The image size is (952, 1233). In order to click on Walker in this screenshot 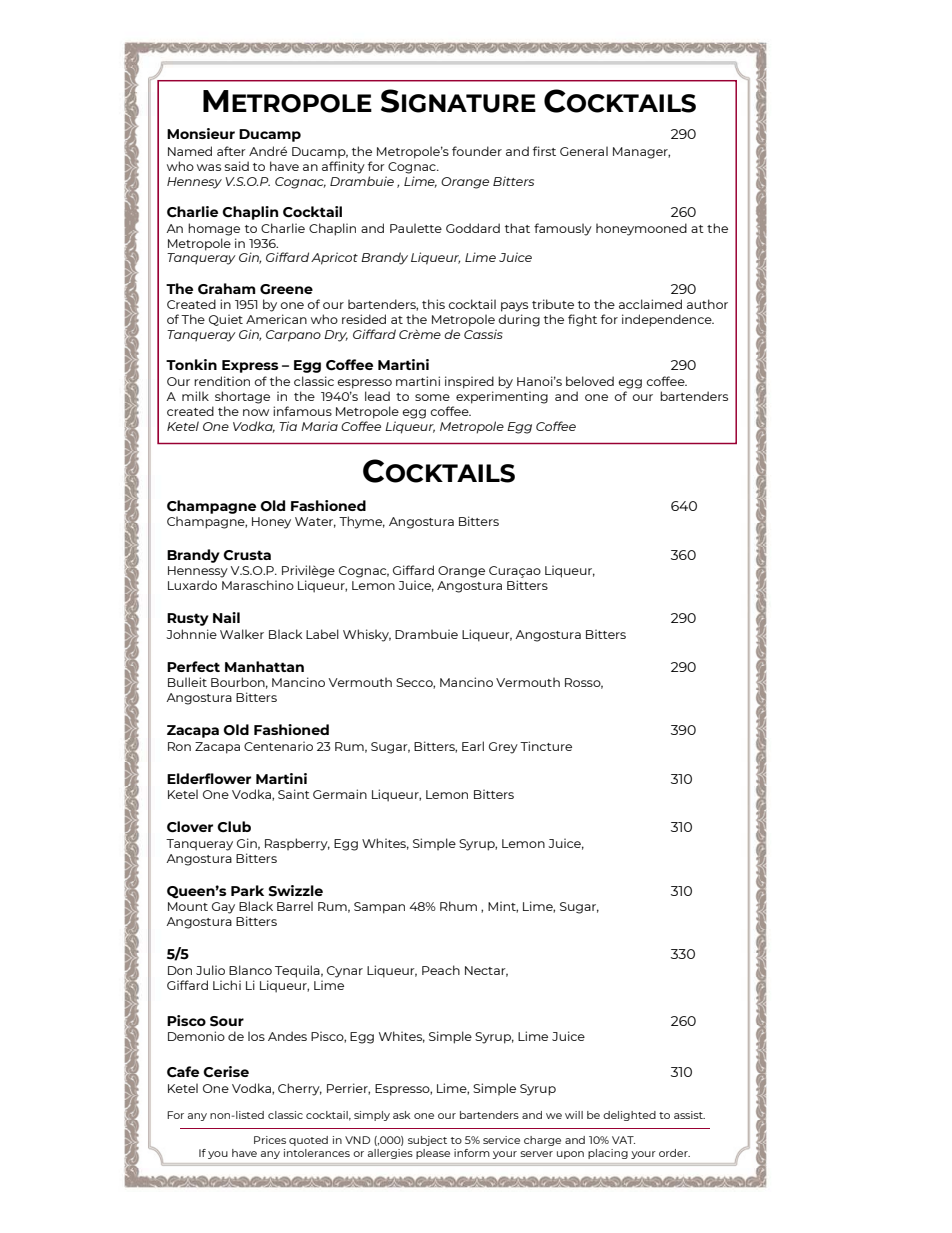, I will do `click(242, 634)`.
